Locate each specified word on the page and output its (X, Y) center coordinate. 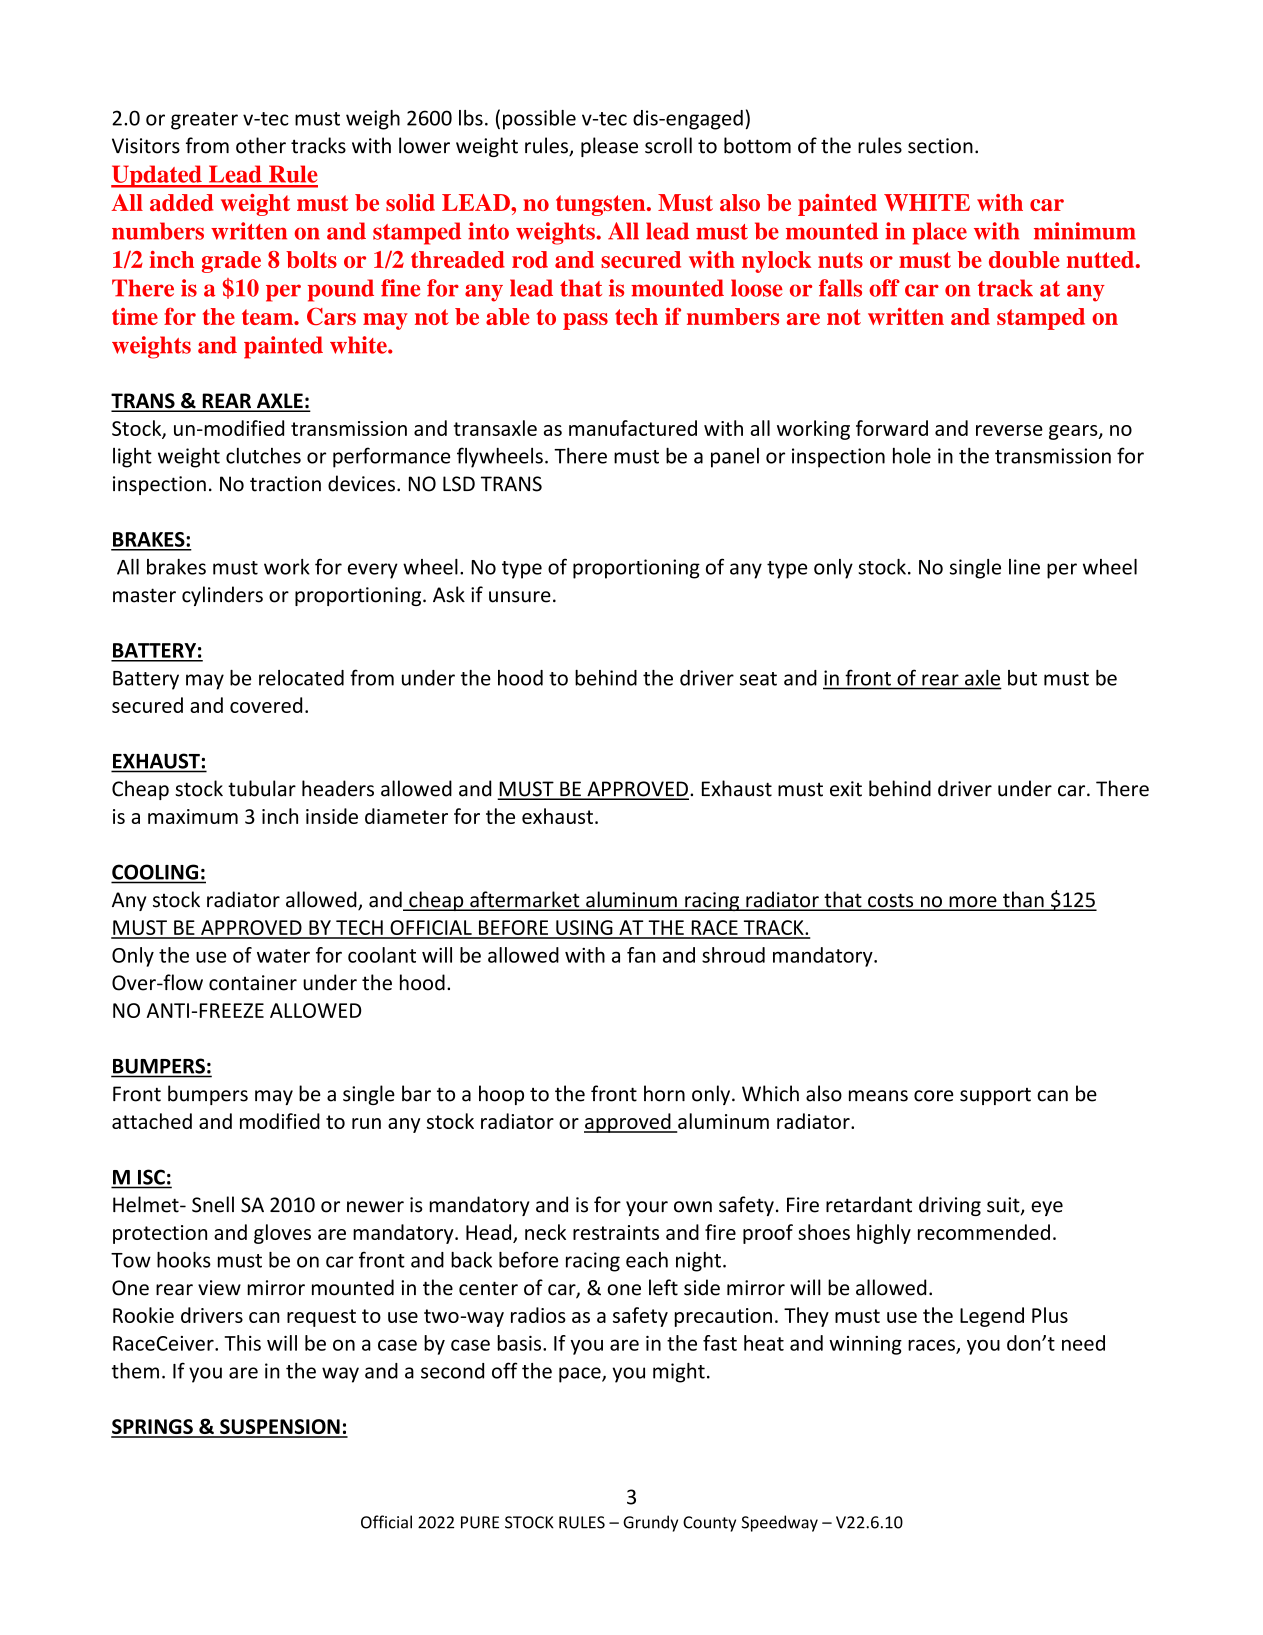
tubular (262, 788)
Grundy (650, 1523)
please (609, 147)
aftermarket (525, 900)
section (940, 146)
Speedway (779, 1523)
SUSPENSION (280, 1428)
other (261, 145)
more (973, 903)
